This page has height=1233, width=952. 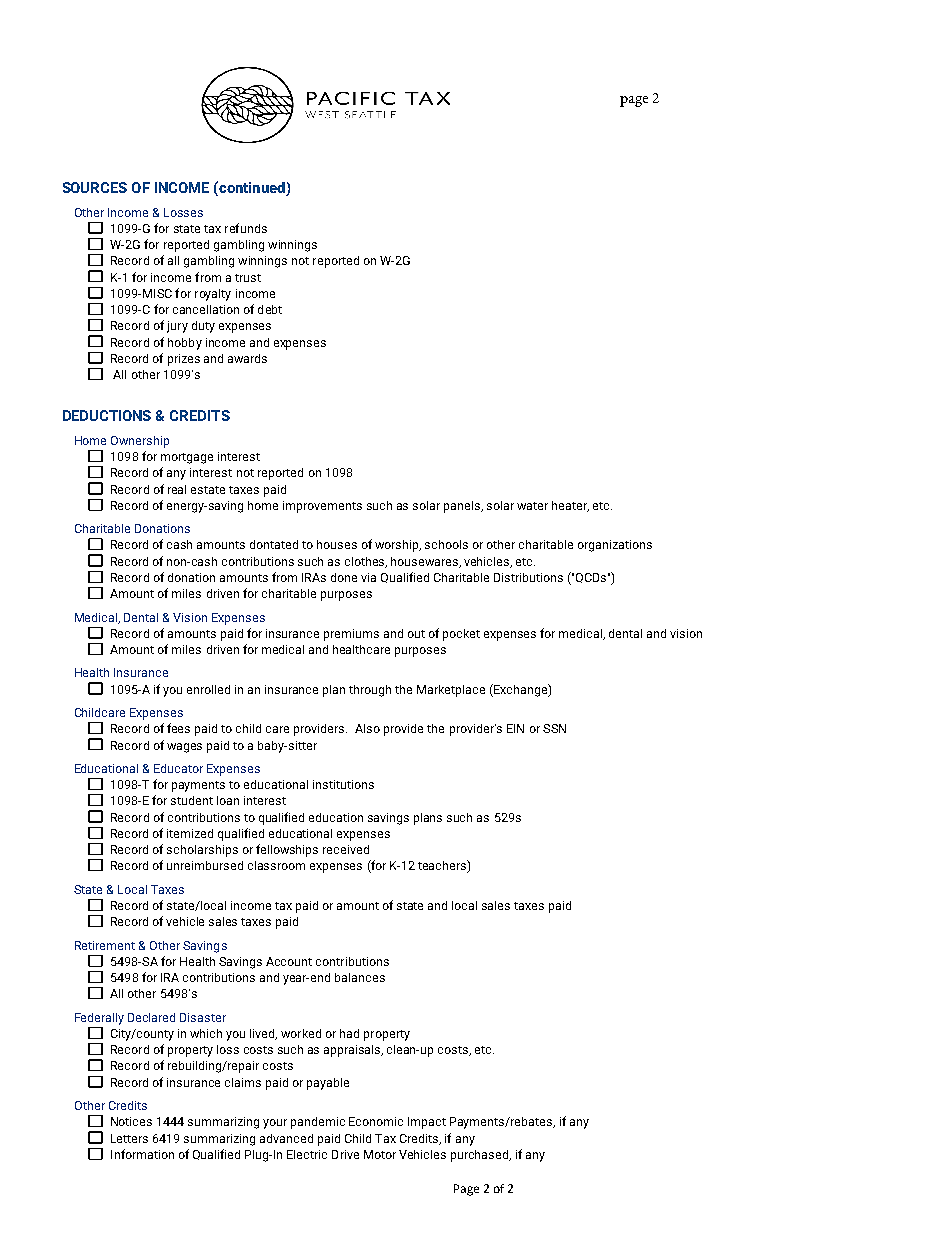 I want to click on debt, so click(x=270, y=309).
